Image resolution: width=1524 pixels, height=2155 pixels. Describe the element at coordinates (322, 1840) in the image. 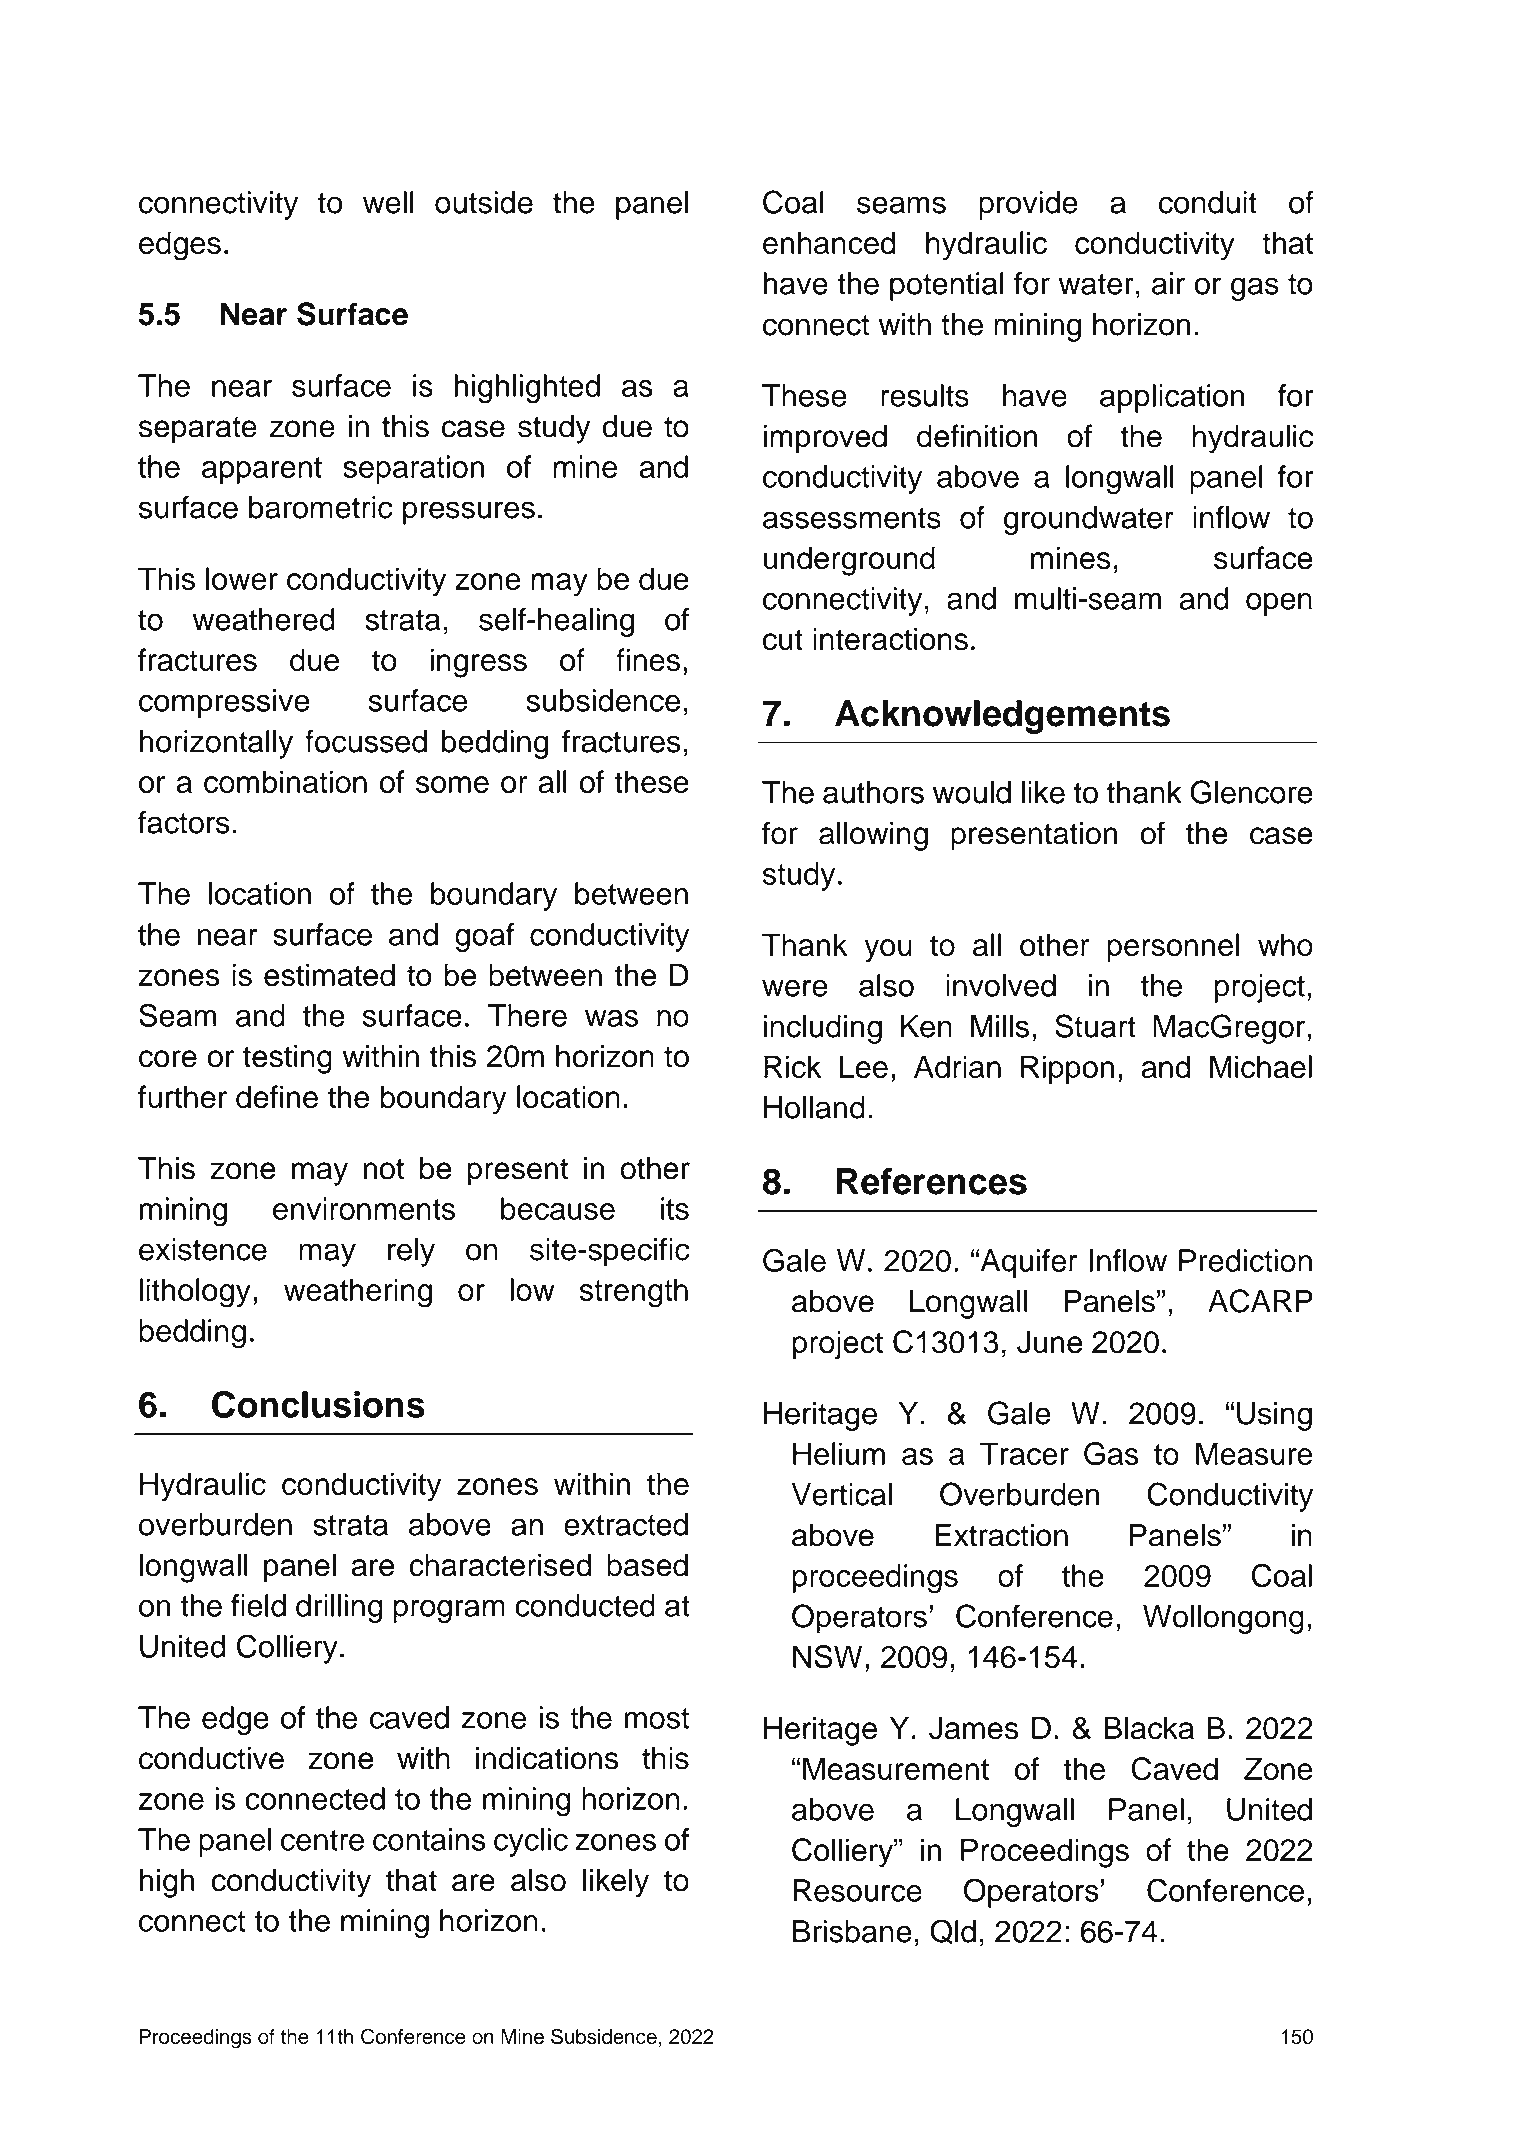

I see `centre` at that location.
